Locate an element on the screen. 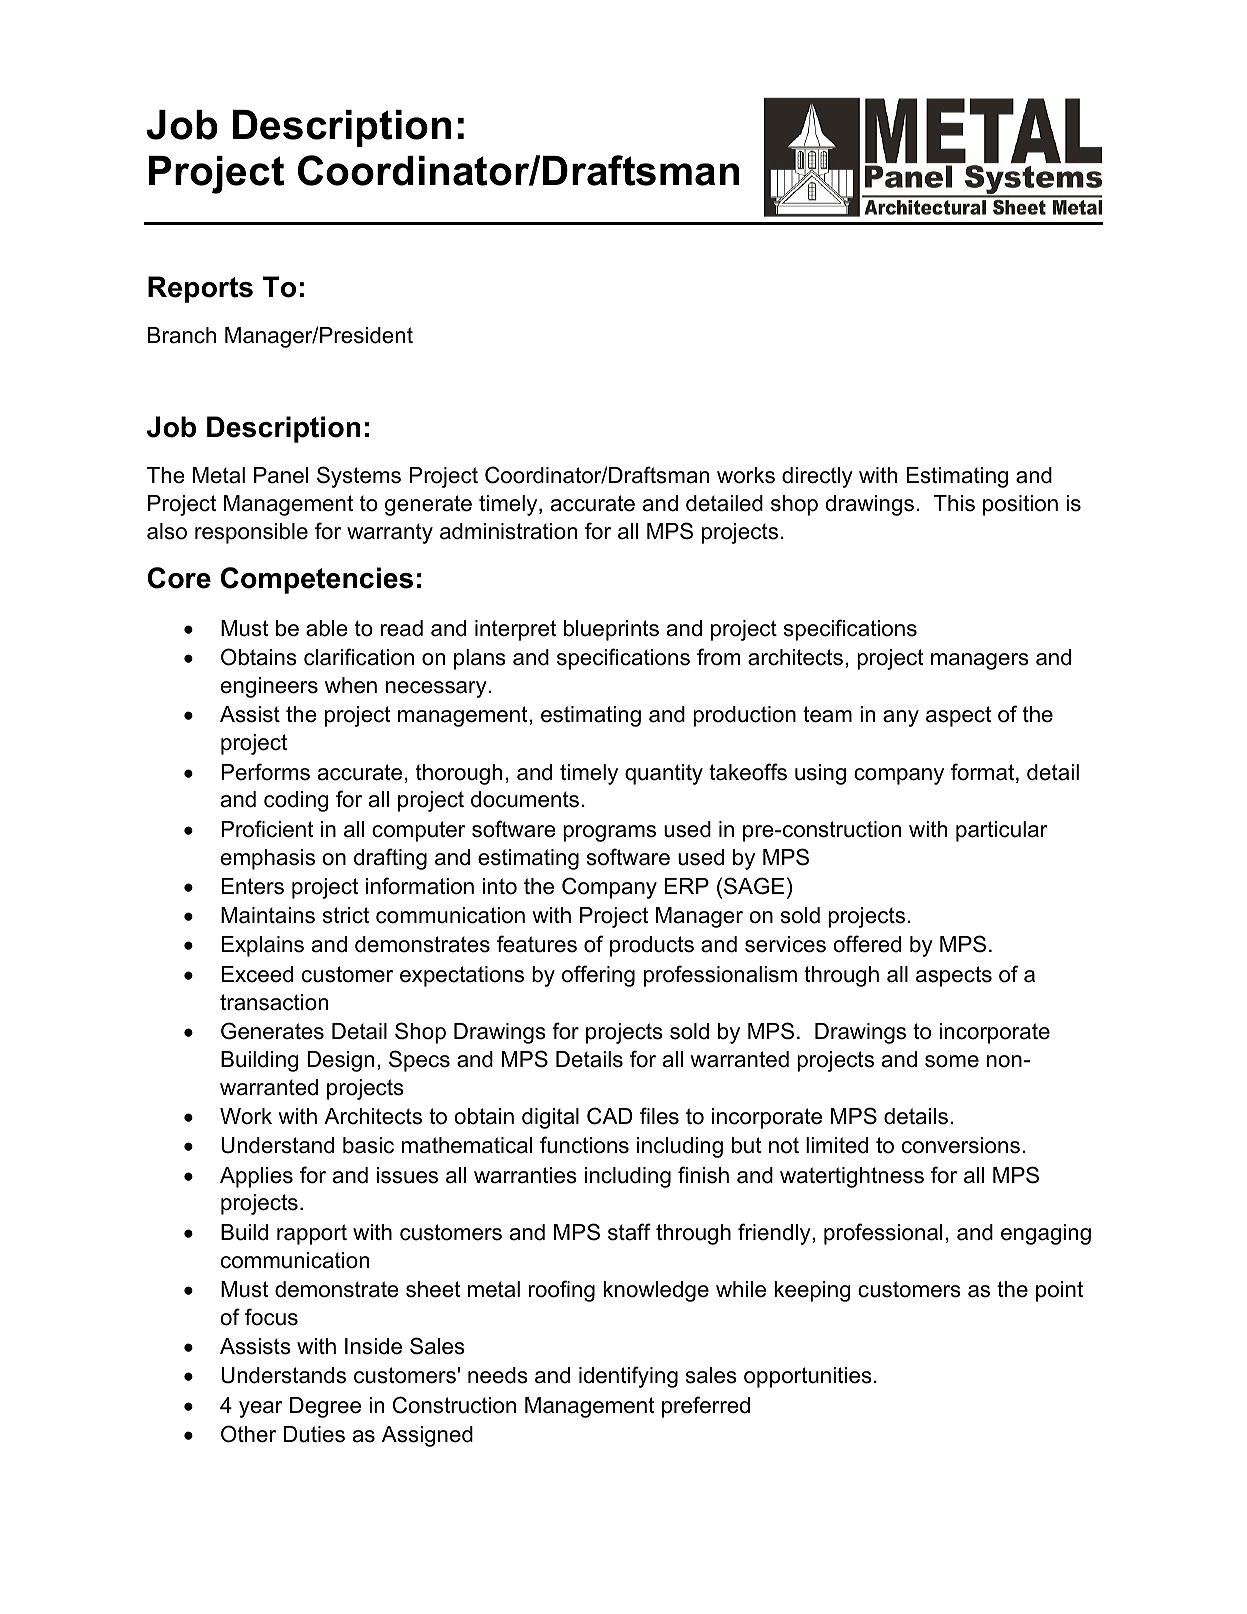 This screenshot has width=1247, height=1614. directly is located at coordinates (817, 477).
